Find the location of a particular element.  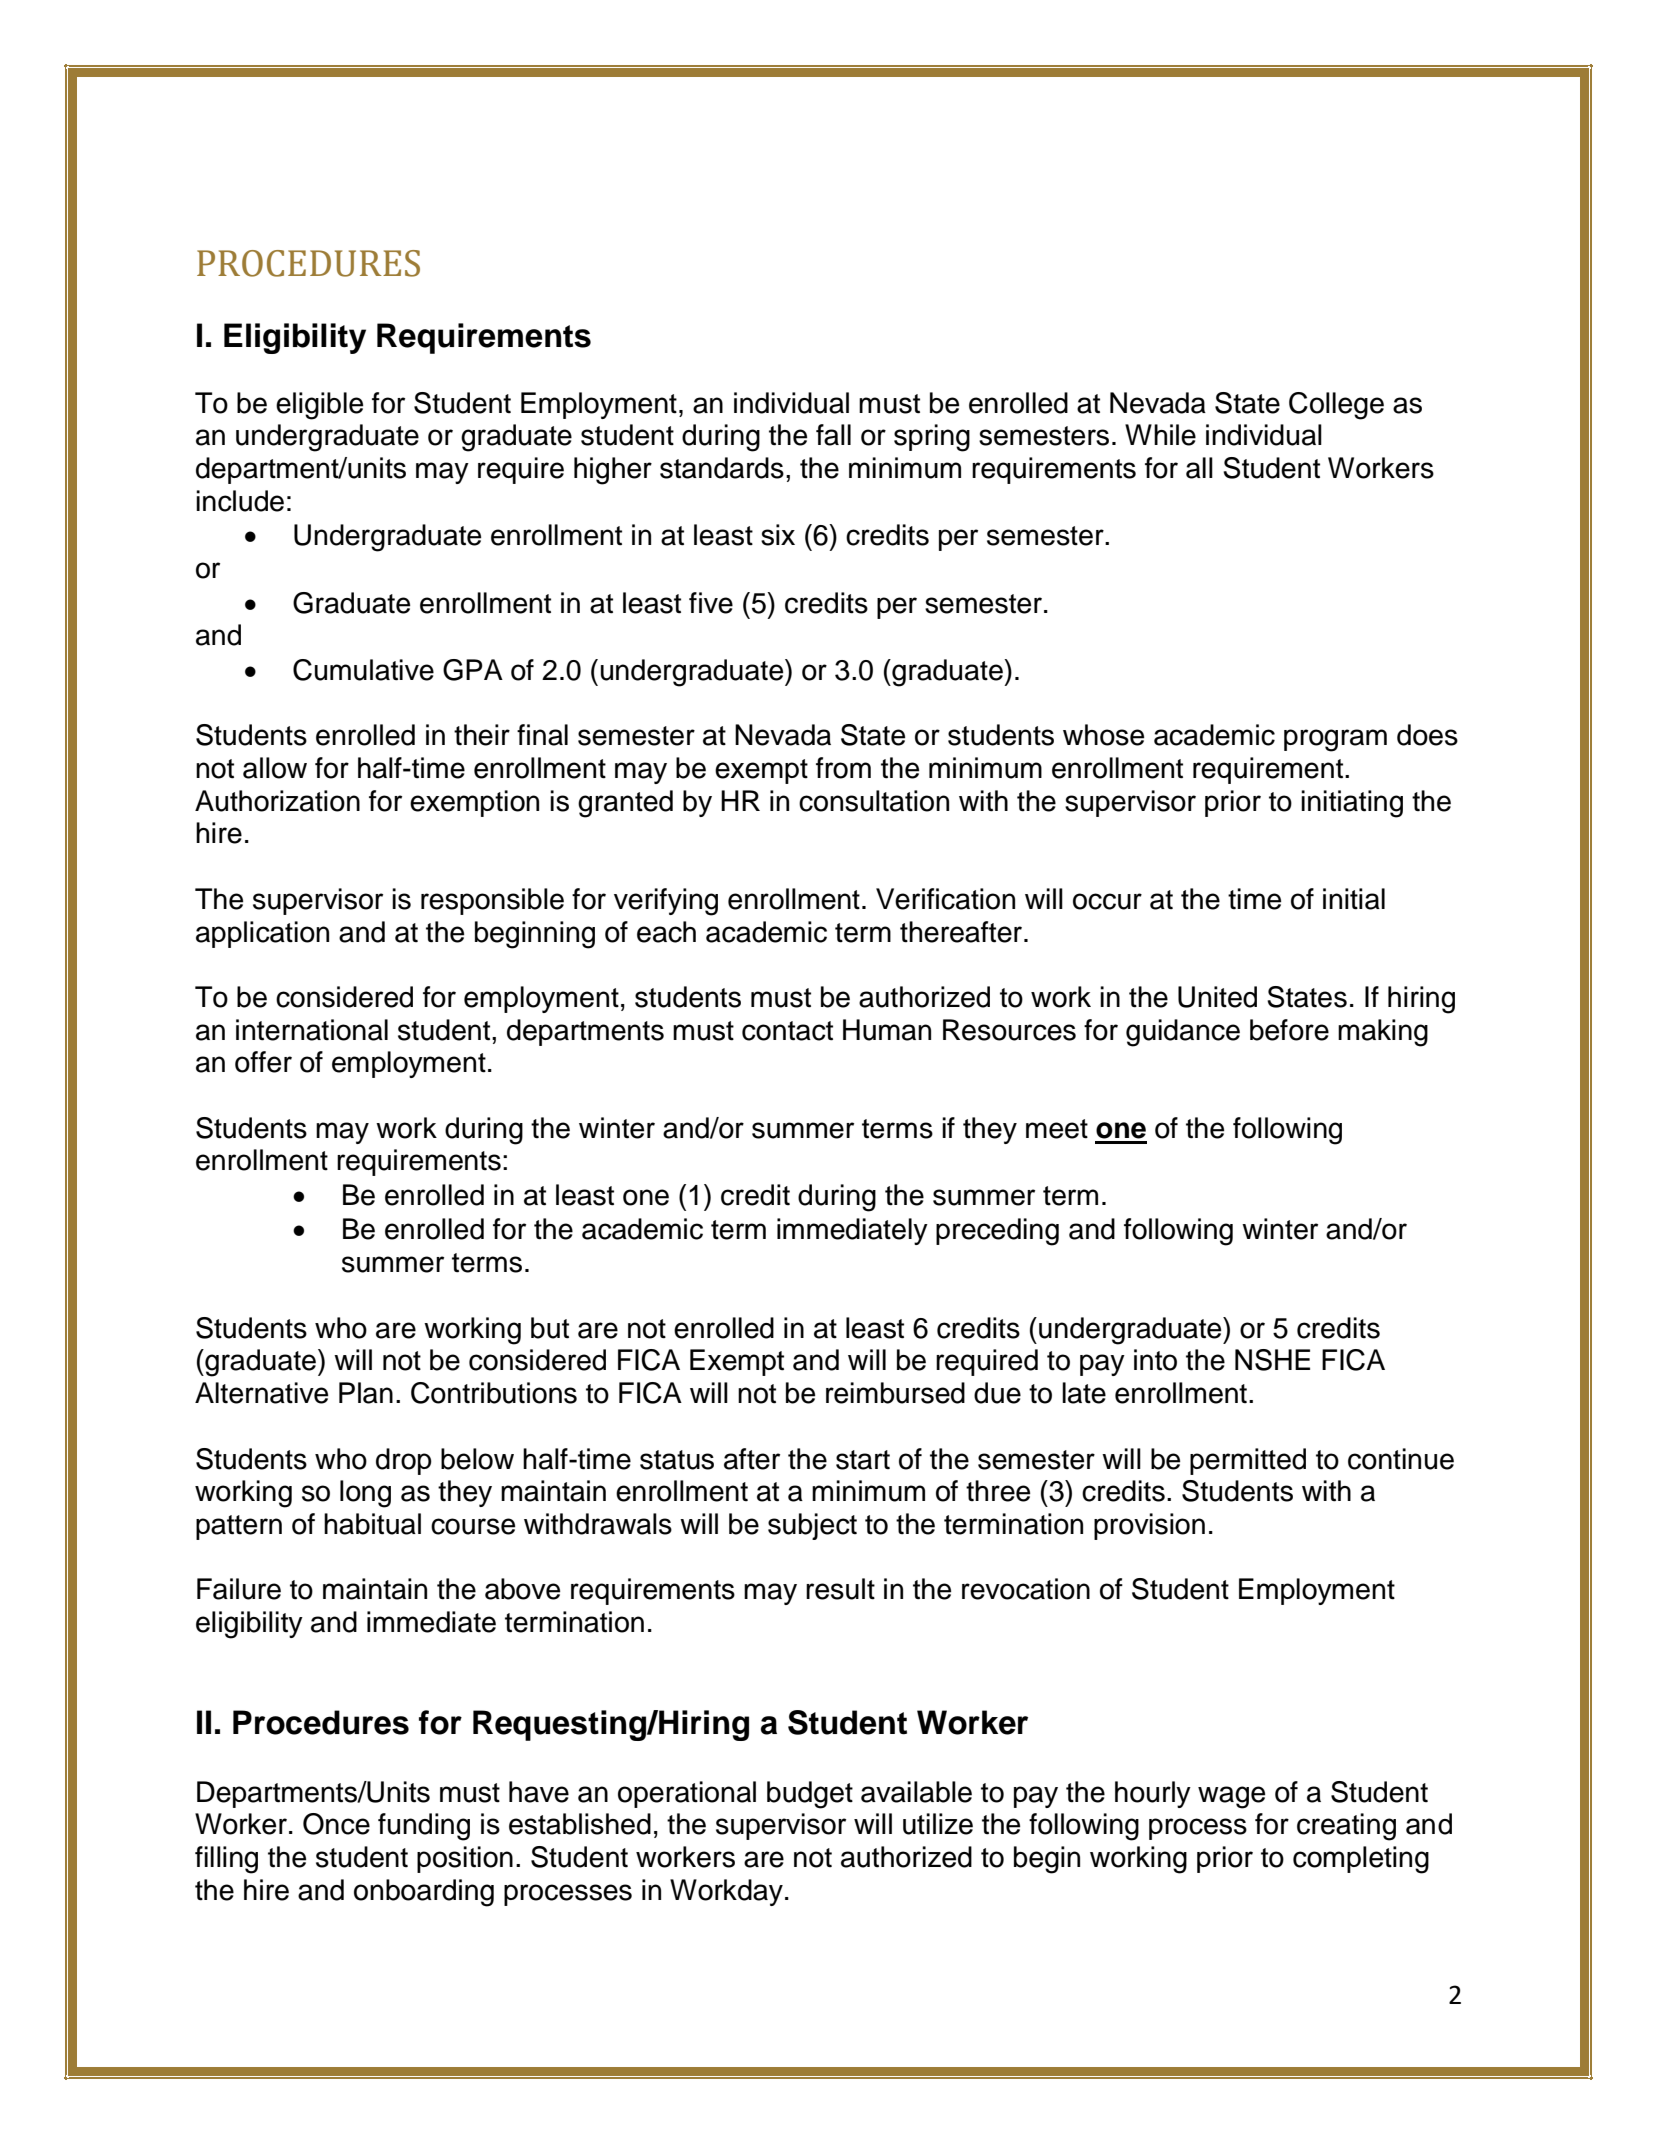

permitted is located at coordinates (1248, 1461).
